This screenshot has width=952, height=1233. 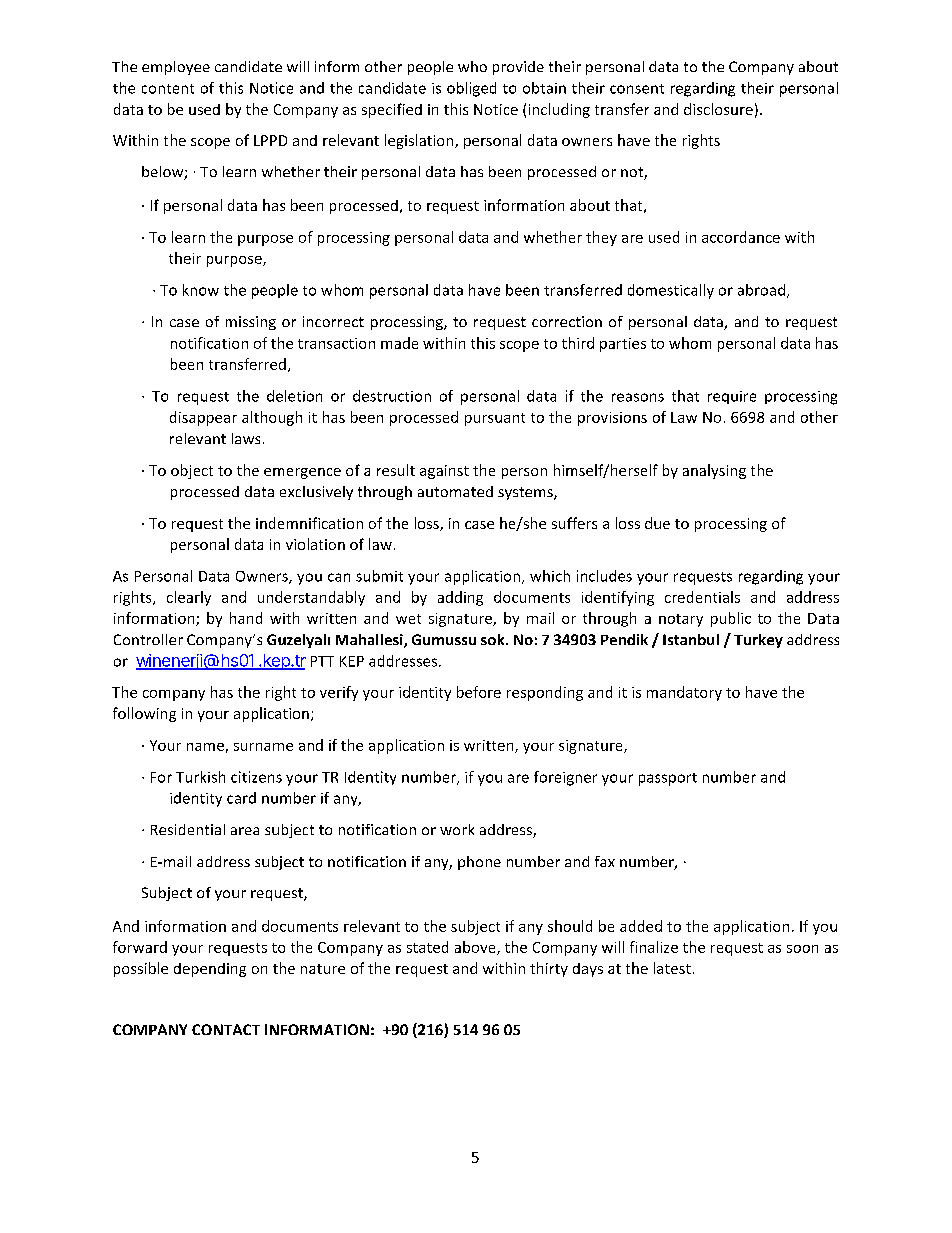 I want to click on hand, so click(x=246, y=618).
